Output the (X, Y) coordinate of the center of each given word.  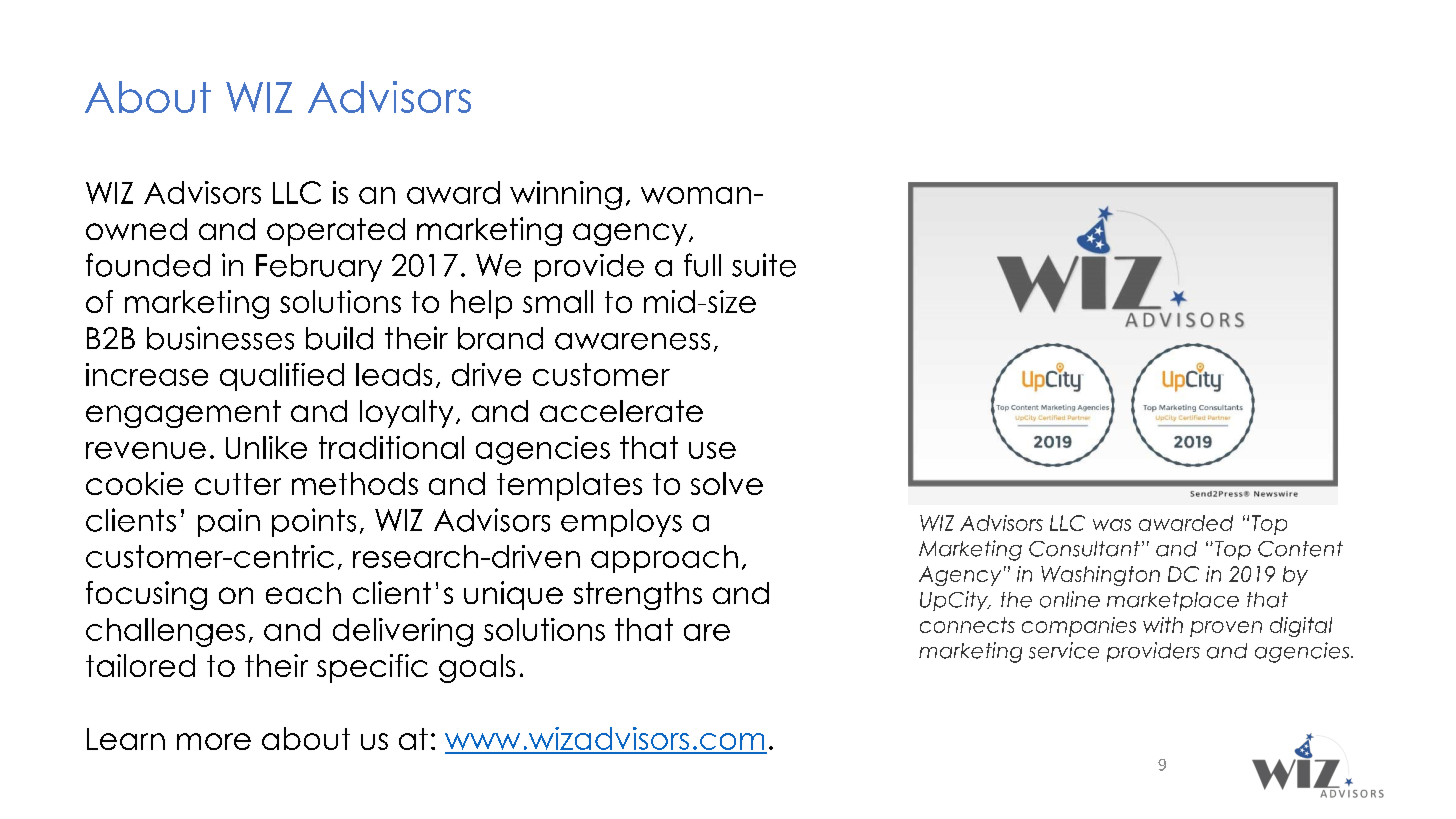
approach (664, 559)
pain (229, 523)
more (214, 741)
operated (336, 232)
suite (764, 265)
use (712, 450)
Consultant (1084, 549)
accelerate (621, 411)
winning (566, 195)
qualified (282, 377)
